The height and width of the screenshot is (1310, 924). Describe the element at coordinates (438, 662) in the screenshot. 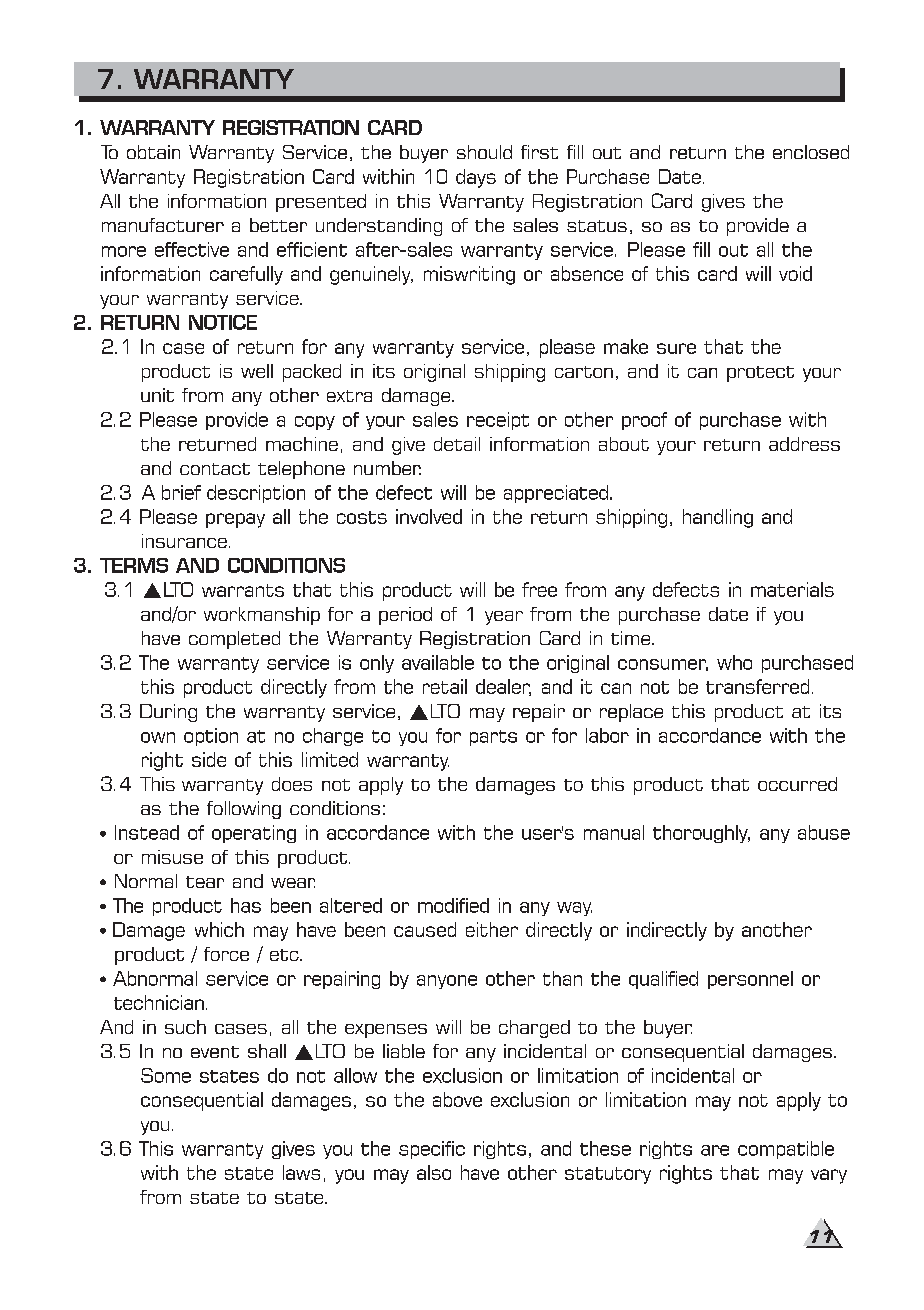

I see `available` at that location.
